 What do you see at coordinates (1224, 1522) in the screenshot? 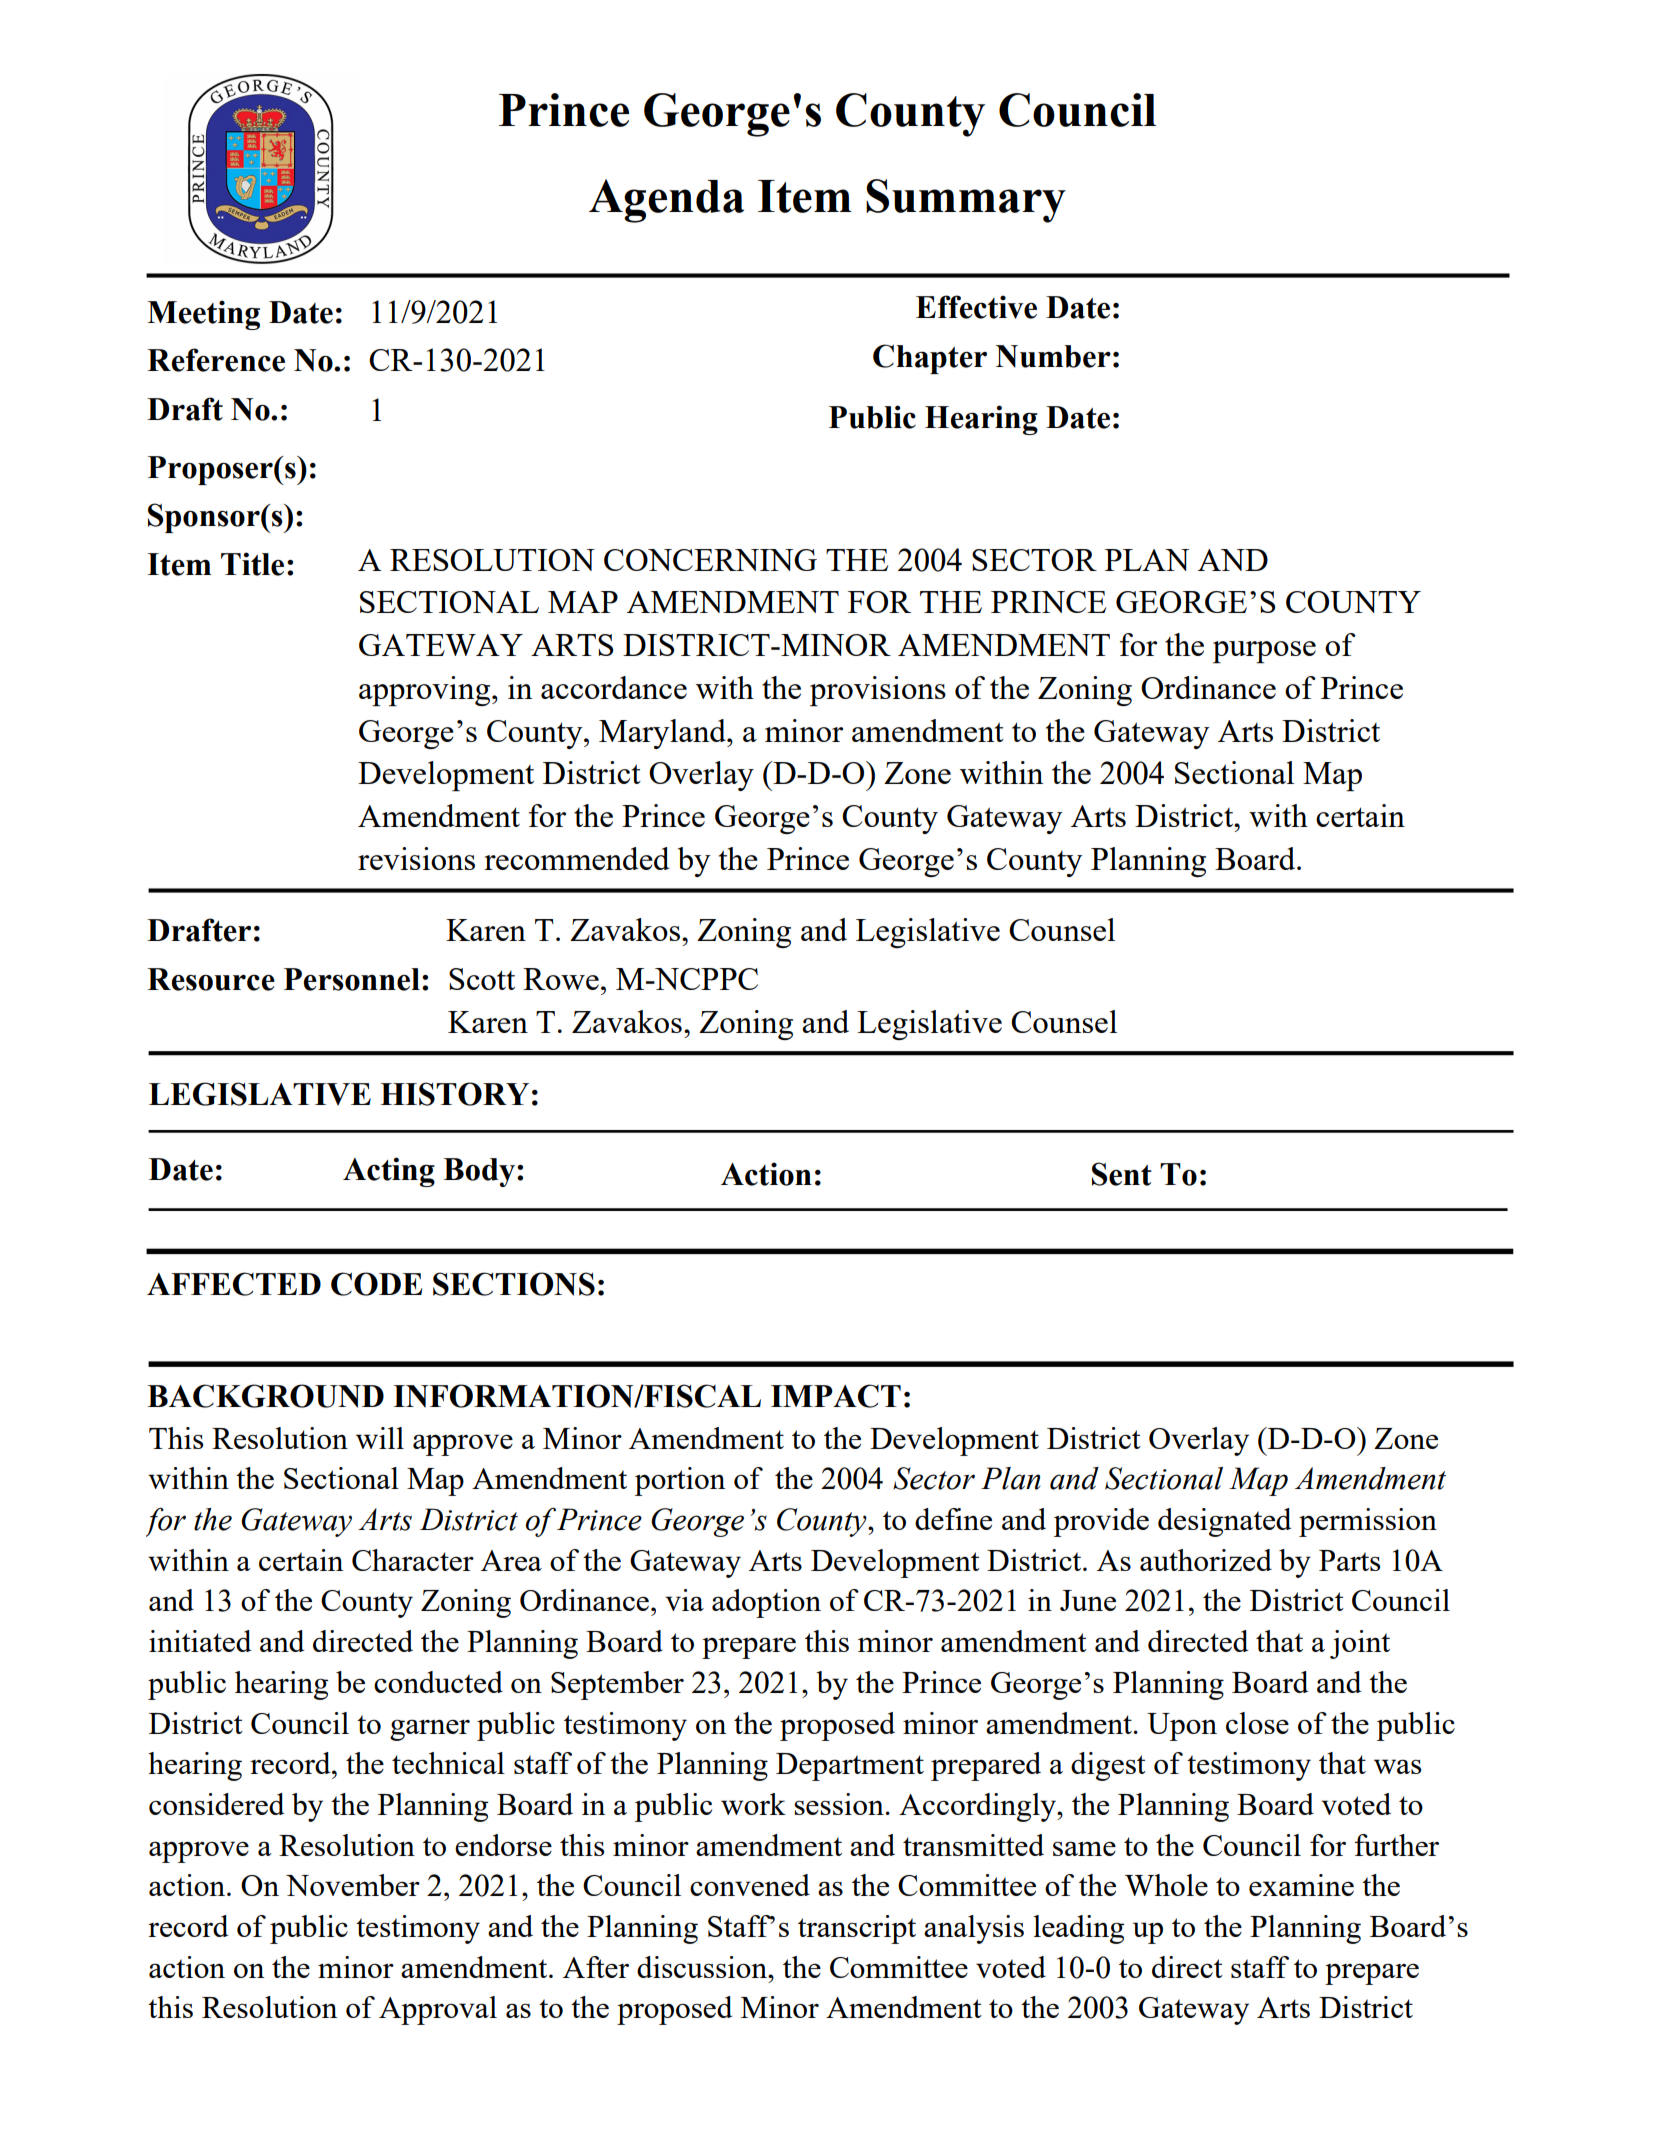
I see `designated` at bounding box center [1224, 1522].
